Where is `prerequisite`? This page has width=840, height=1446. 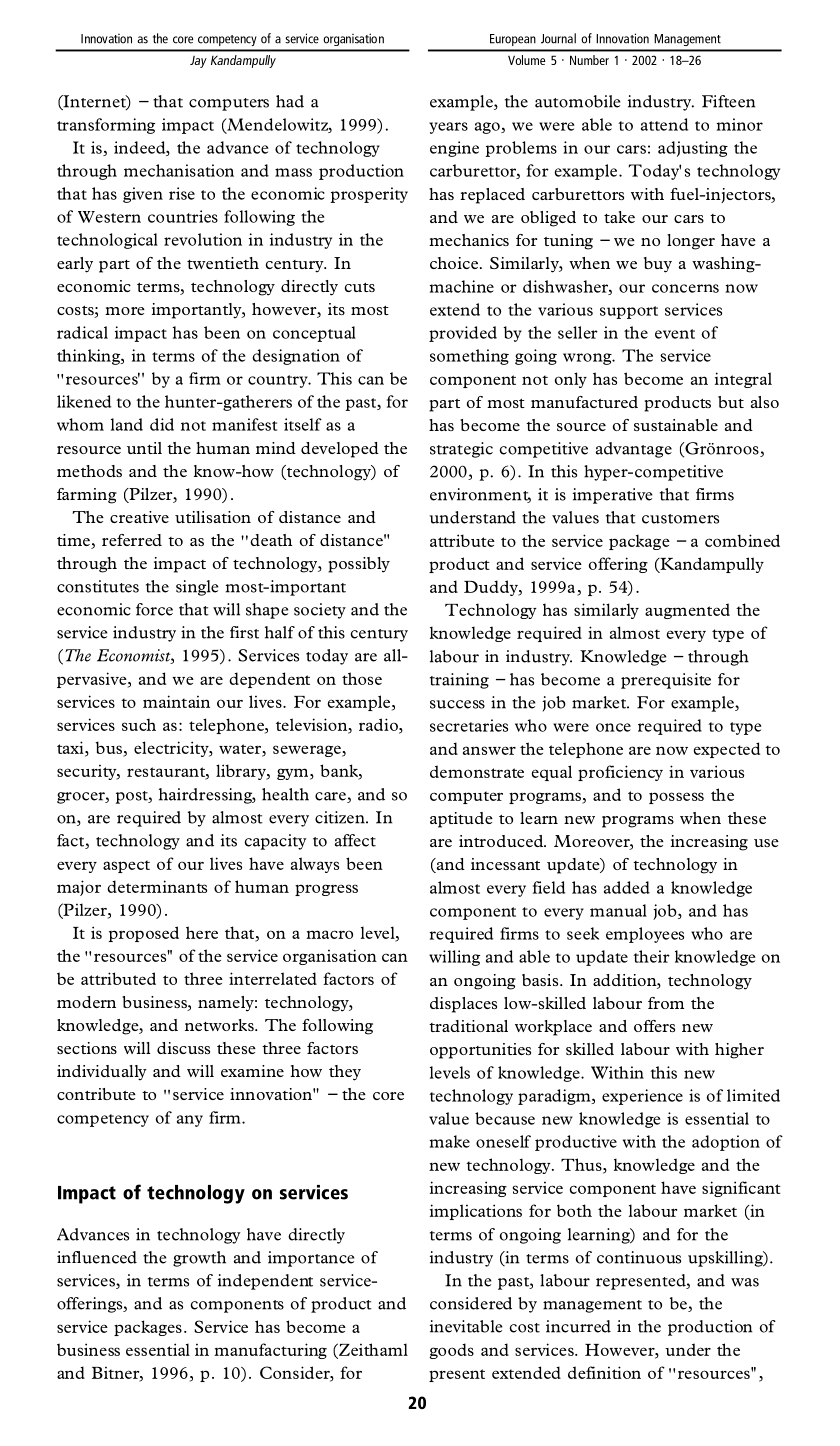 prerequisite is located at coordinates (666, 681).
